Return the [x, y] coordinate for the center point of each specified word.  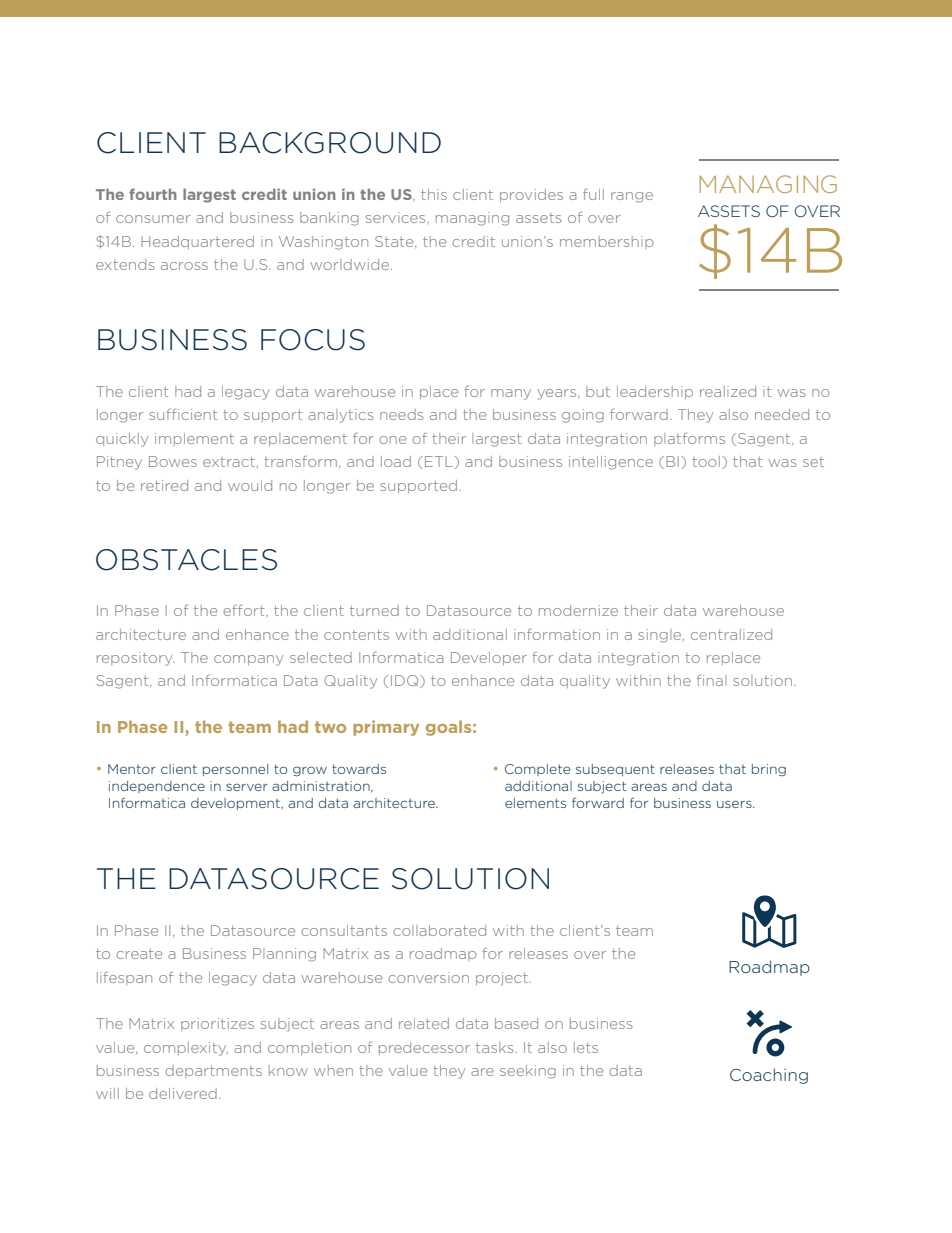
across [184, 266]
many [511, 394]
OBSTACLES [186, 560]
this [434, 194]
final [711, 680]
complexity [186, 1049]
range [632, 197]
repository [135, 659]
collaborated [439, 930]
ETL [440, 462]
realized [728, 391]
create [139, 954]
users [735, 804]
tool [706, 461]
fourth [153, 194]
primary [386, 728]
